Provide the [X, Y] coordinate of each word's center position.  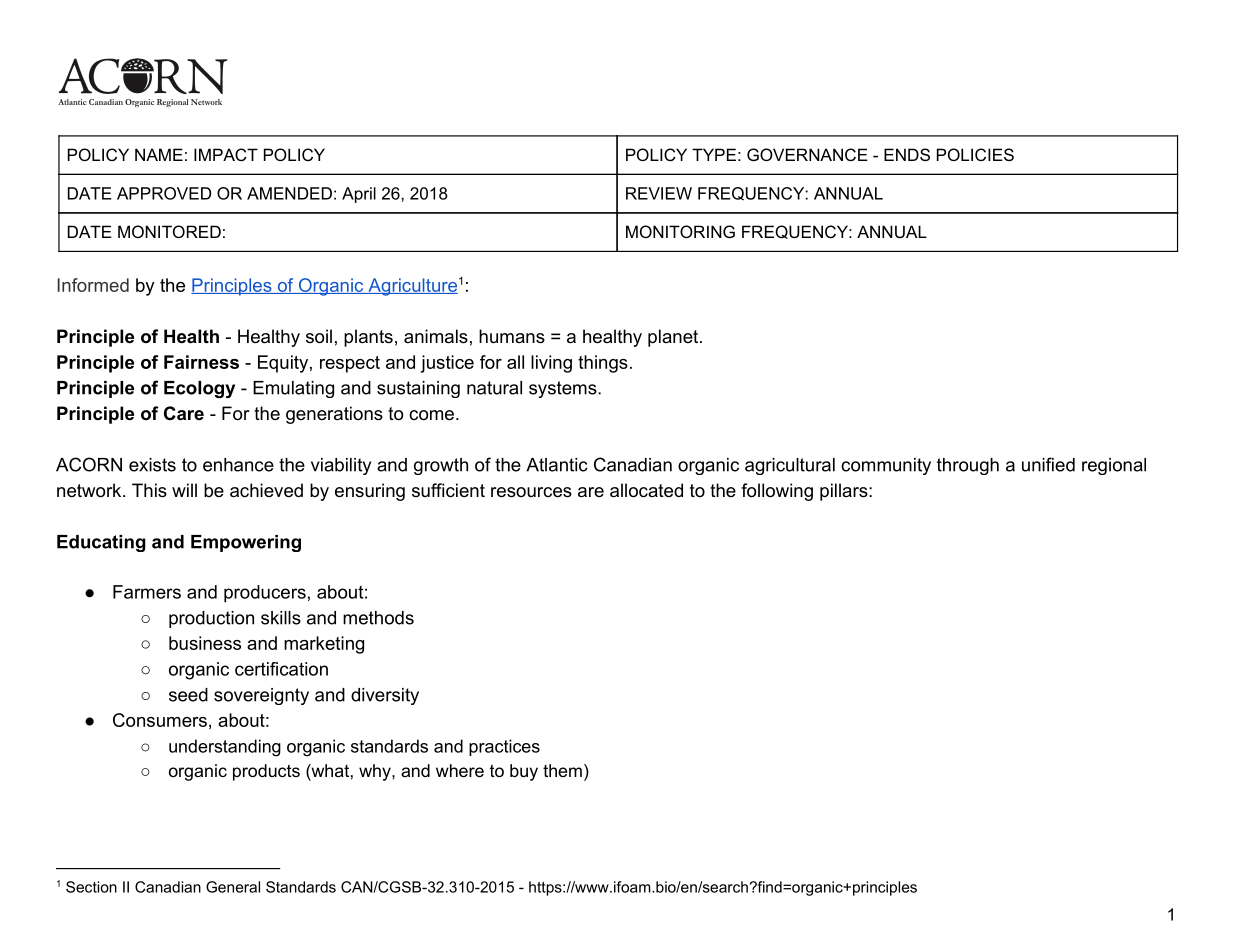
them [562, 770]
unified [1048, 464]
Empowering [246, 543]
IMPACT [226, 154]
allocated [646, 490]
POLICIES [975, 154]
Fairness [201, 362]
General [233, 887]
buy [524, 772]
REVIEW [659, 193]
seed [188, 695]
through [968, 466]
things [603, 364]
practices [504, 747]
